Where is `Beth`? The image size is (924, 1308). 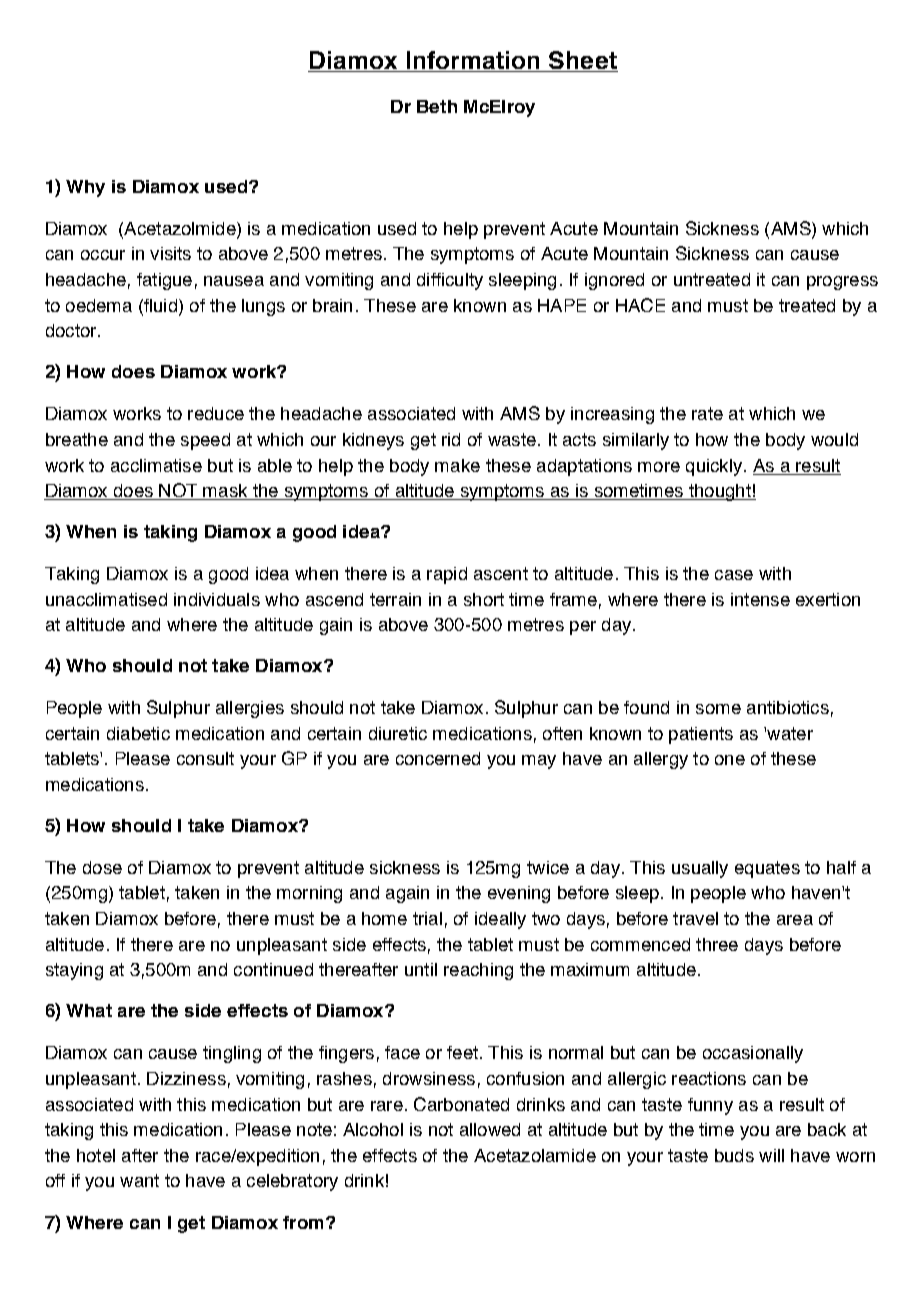
Beth is located at coordinates (437, 106).
